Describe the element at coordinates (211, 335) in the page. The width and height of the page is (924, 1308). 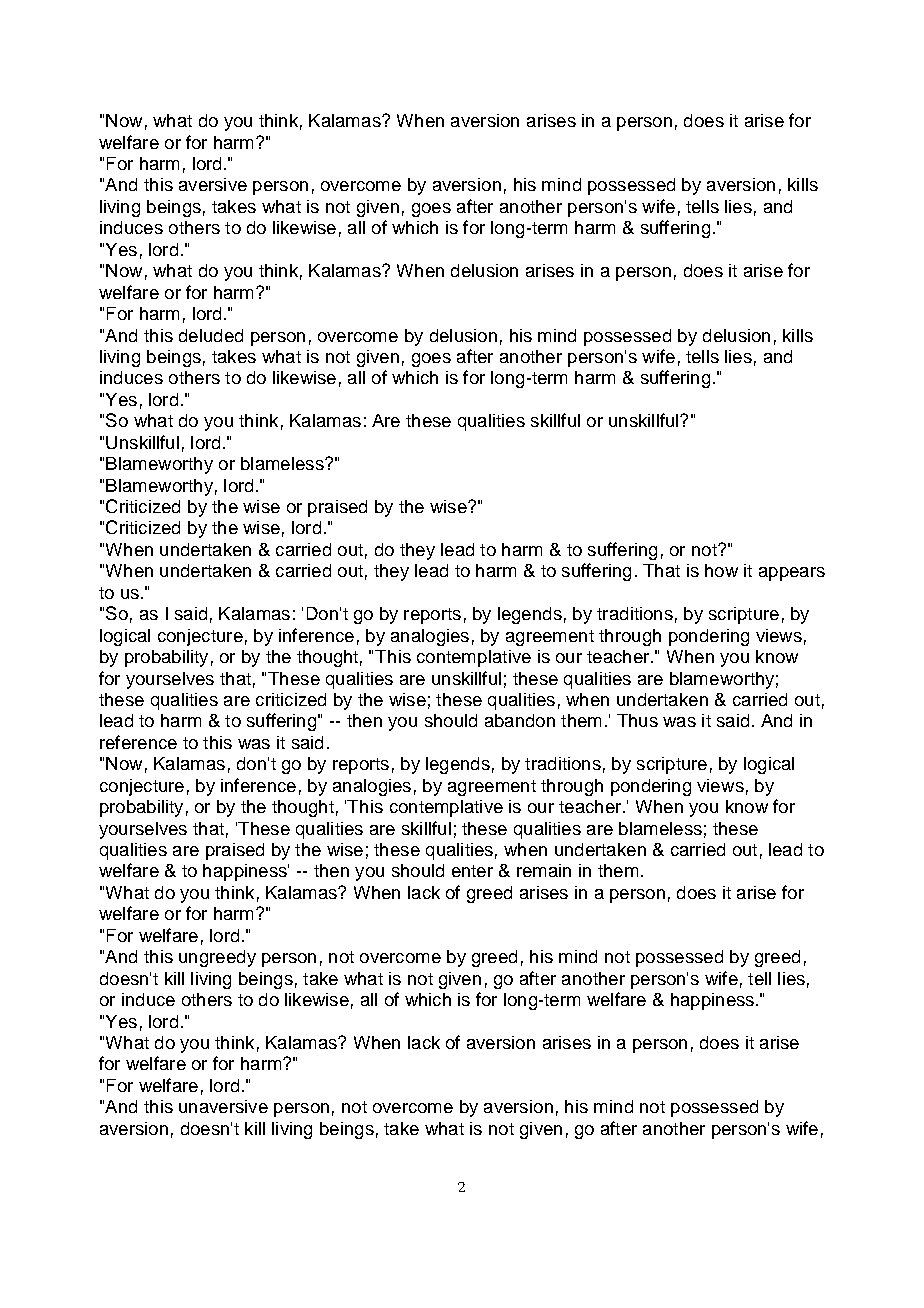
I see `deluded` at that location.
